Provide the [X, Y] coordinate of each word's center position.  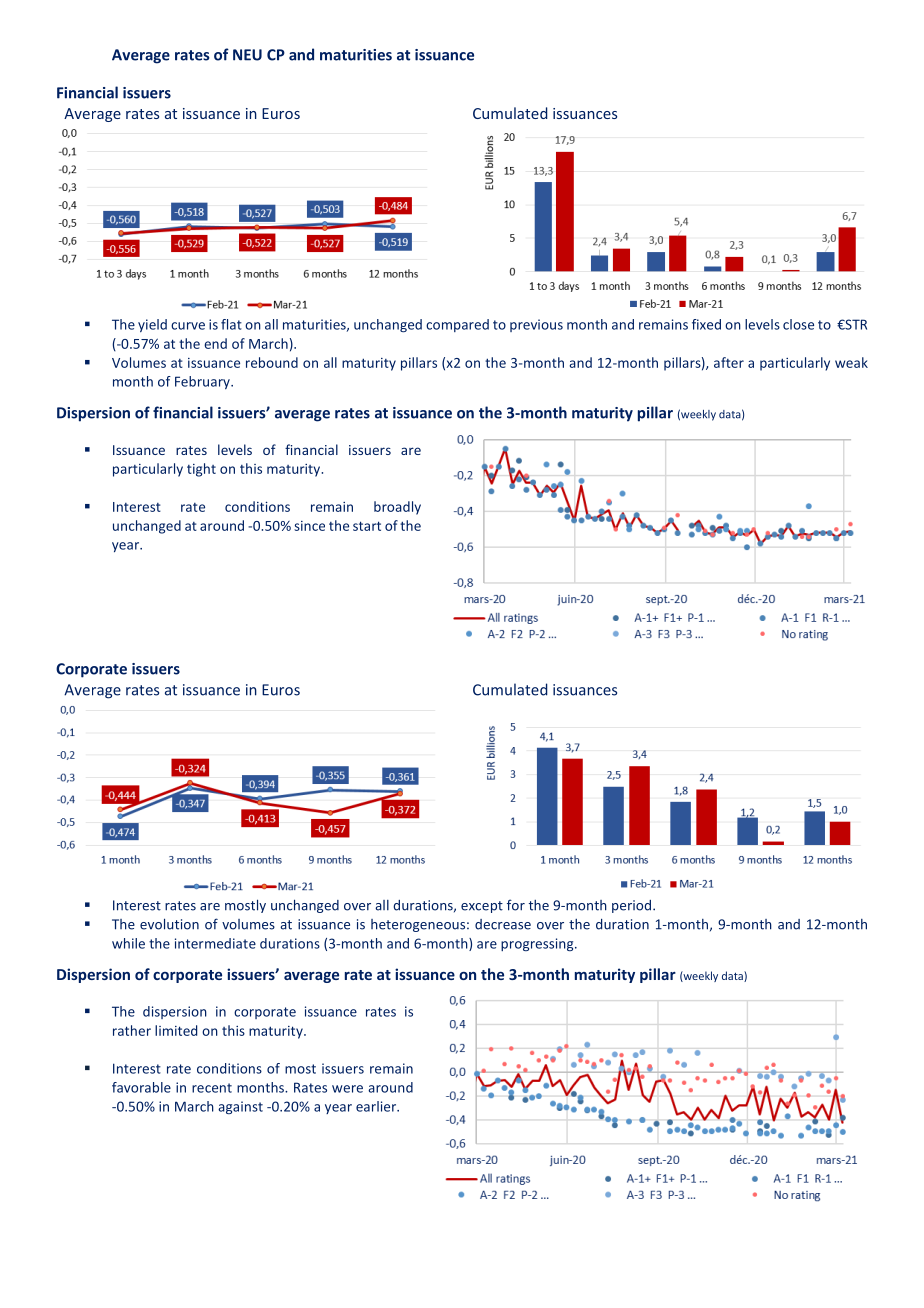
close [798, 324]
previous [536, 325]
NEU [247, 55]
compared [457, 325]
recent [212, 1088]
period [631, 906]
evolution [169, 924]
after [729, 362]
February [203, 382]
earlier [377, 1106]
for [516, 905]
